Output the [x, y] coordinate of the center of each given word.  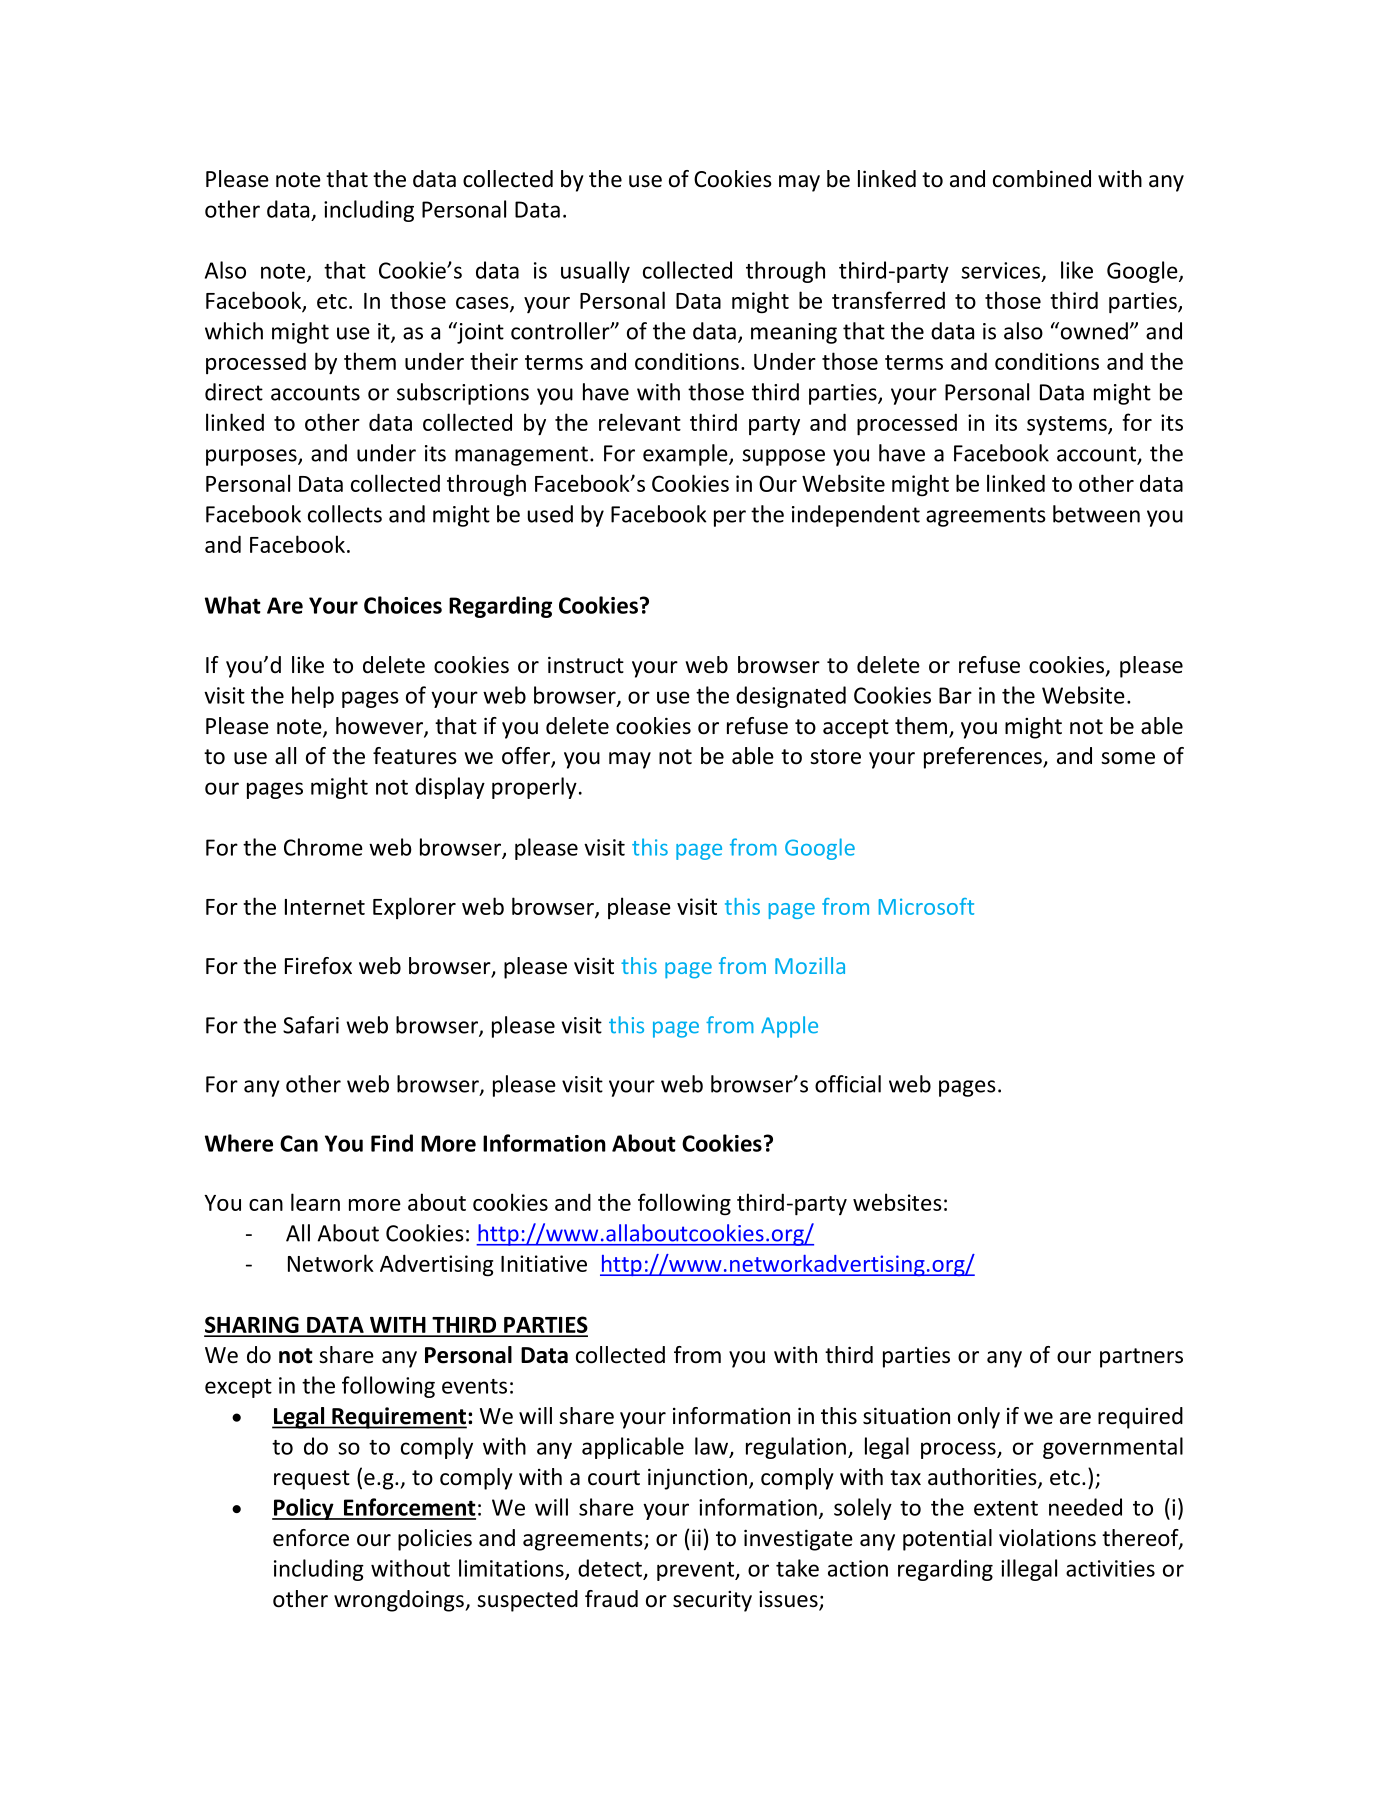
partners [1141, 1358]
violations [1047, 1538]
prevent [697, 1571]
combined [1042, 179]
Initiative [544, 1263]
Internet [325, 907]
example [686, 455]
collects [345, 514]
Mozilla [810, 965]
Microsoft [926, 906]
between [1096, 514]
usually [595, 272]
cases [483, 304]
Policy [304, 1509]
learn [315, 1202]
